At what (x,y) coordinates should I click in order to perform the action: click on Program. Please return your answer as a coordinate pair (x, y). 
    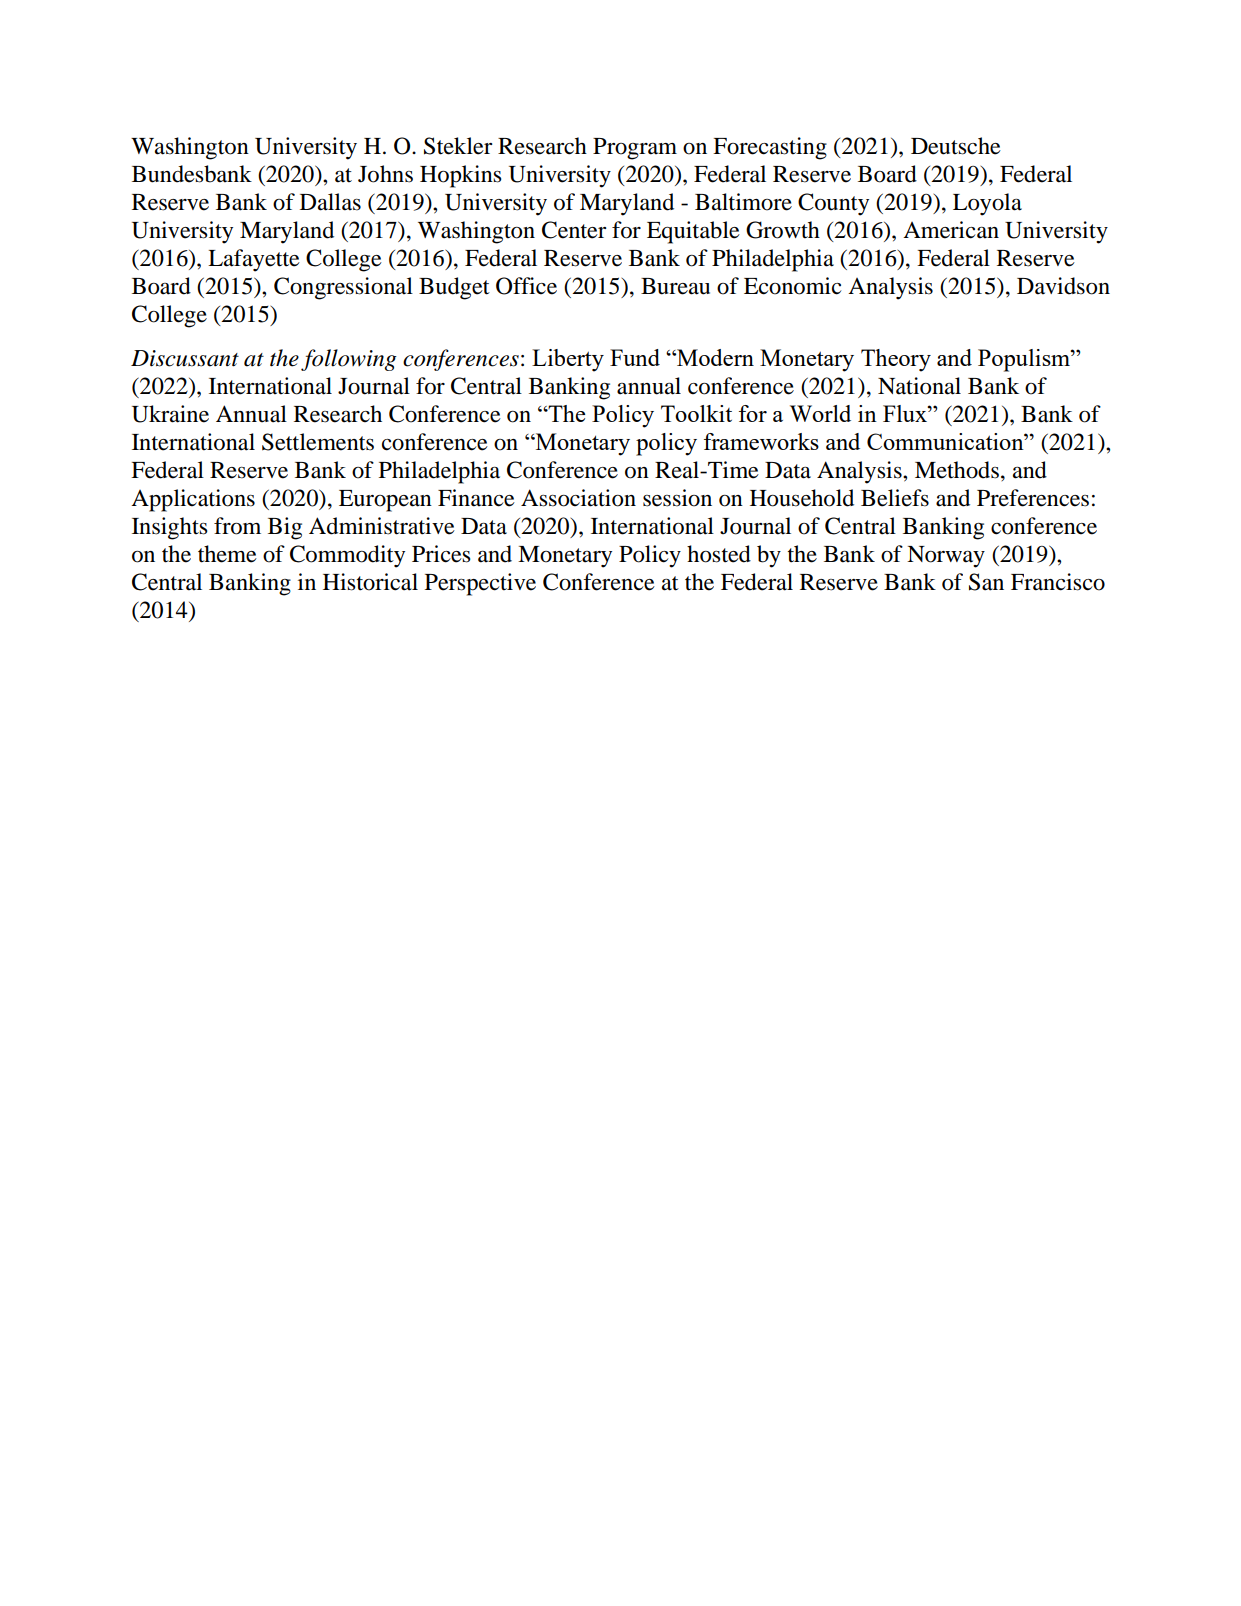
    Looking at the image, I should click on (635, 149).
